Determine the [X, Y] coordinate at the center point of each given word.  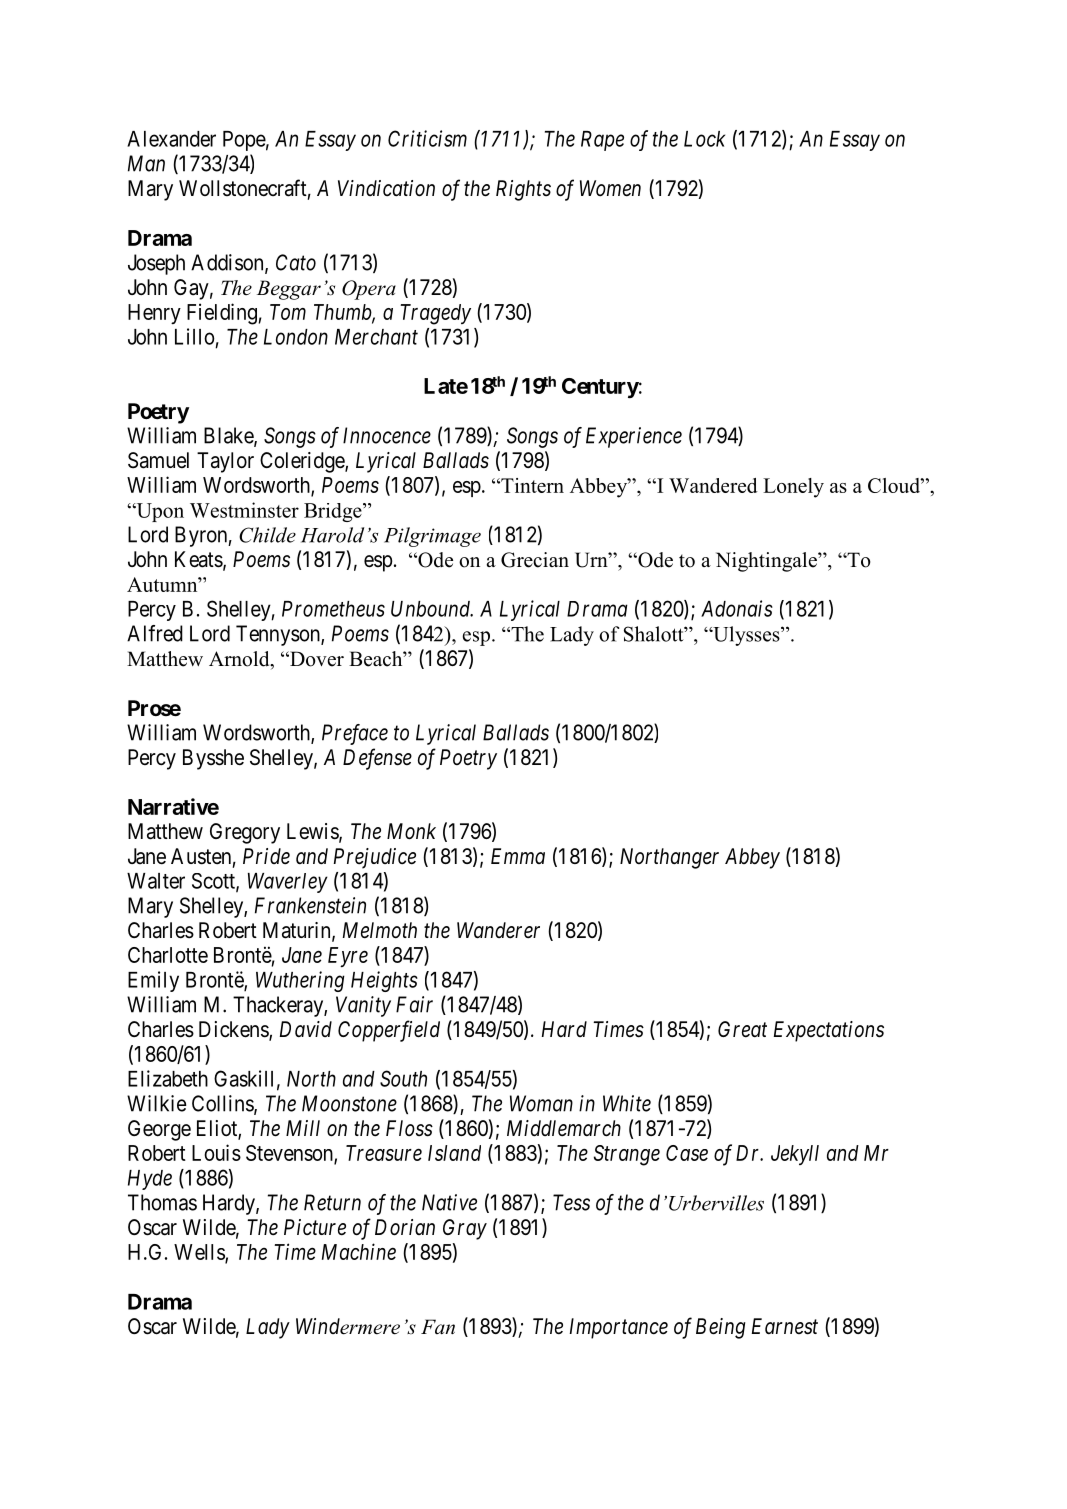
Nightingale [767, 562]
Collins [223, 1104]
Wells [200, 1253]
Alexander [171, 139]
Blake [229, 436]
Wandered [713, 485]
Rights [523, 190]
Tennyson [279, 635]
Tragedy [435, 314]
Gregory [245, 833]
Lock [704, 139]
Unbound [432, 609]
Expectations [829, 1031]
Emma [518, 856]
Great [742, 1029]
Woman [541, 1103]
